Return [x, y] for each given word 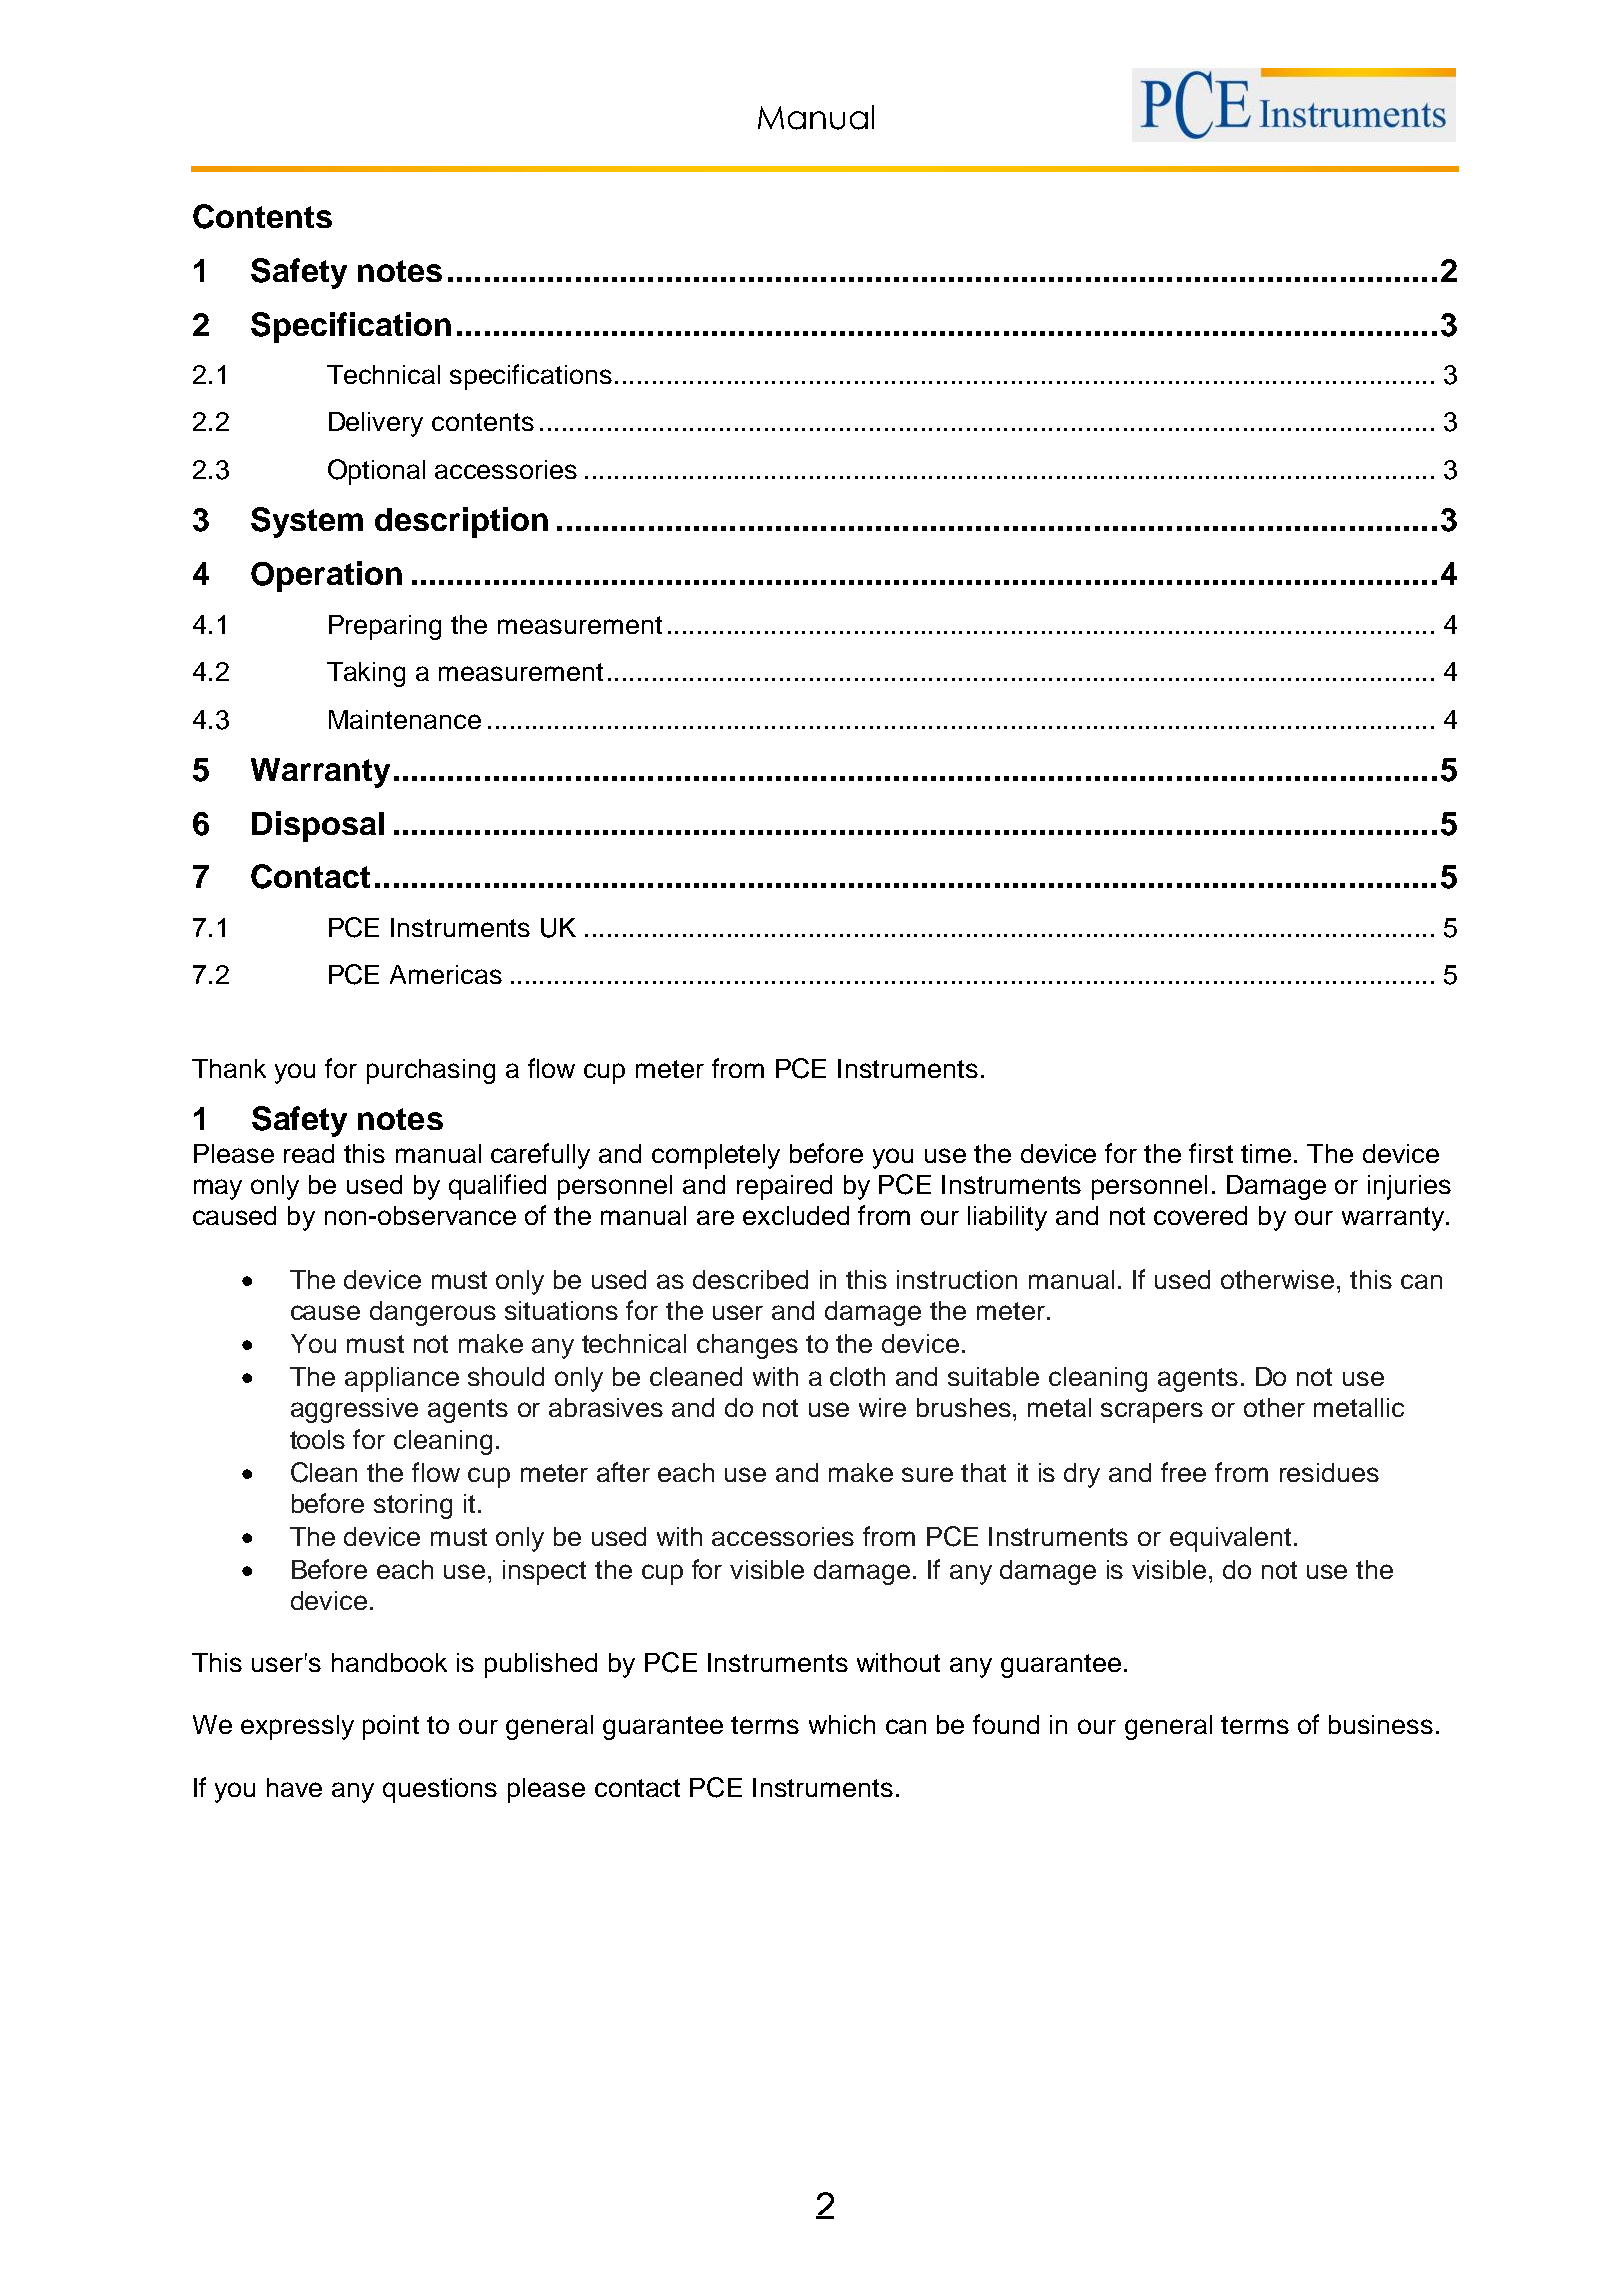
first [1211, 1153]
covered [1200, 1215]
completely [716, 1156]
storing [413, 1506]
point [391, 1727]
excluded [796, 1215]
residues [1329, 1472]
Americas [446, 974]
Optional [376, 472]
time [1266, 1153]
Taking [366, 674]
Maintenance [405, 719]
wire [882, 1407]
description [461, 522]
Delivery [376, 424]
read [309, 1153]
